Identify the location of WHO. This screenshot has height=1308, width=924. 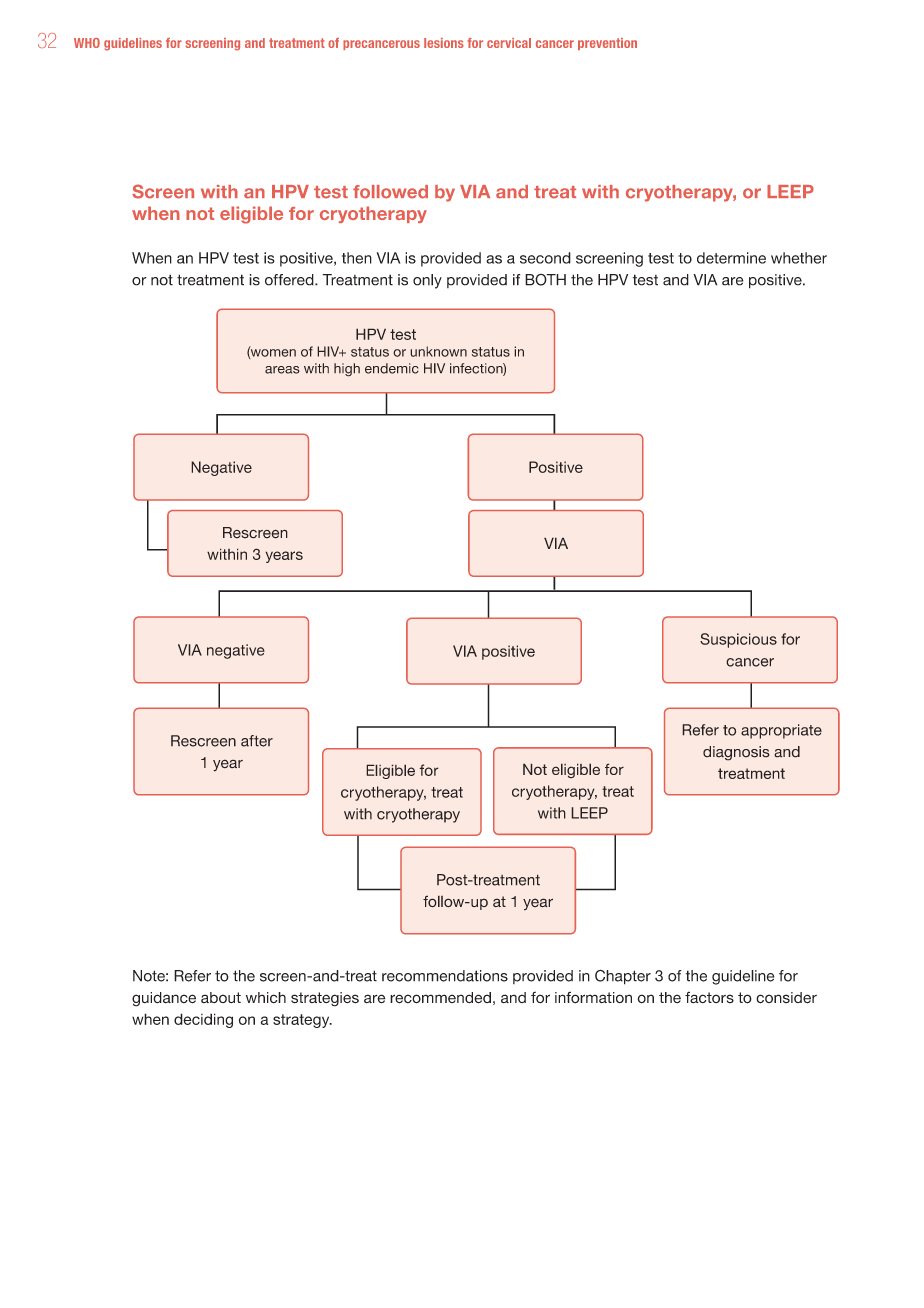
(87, 43).
